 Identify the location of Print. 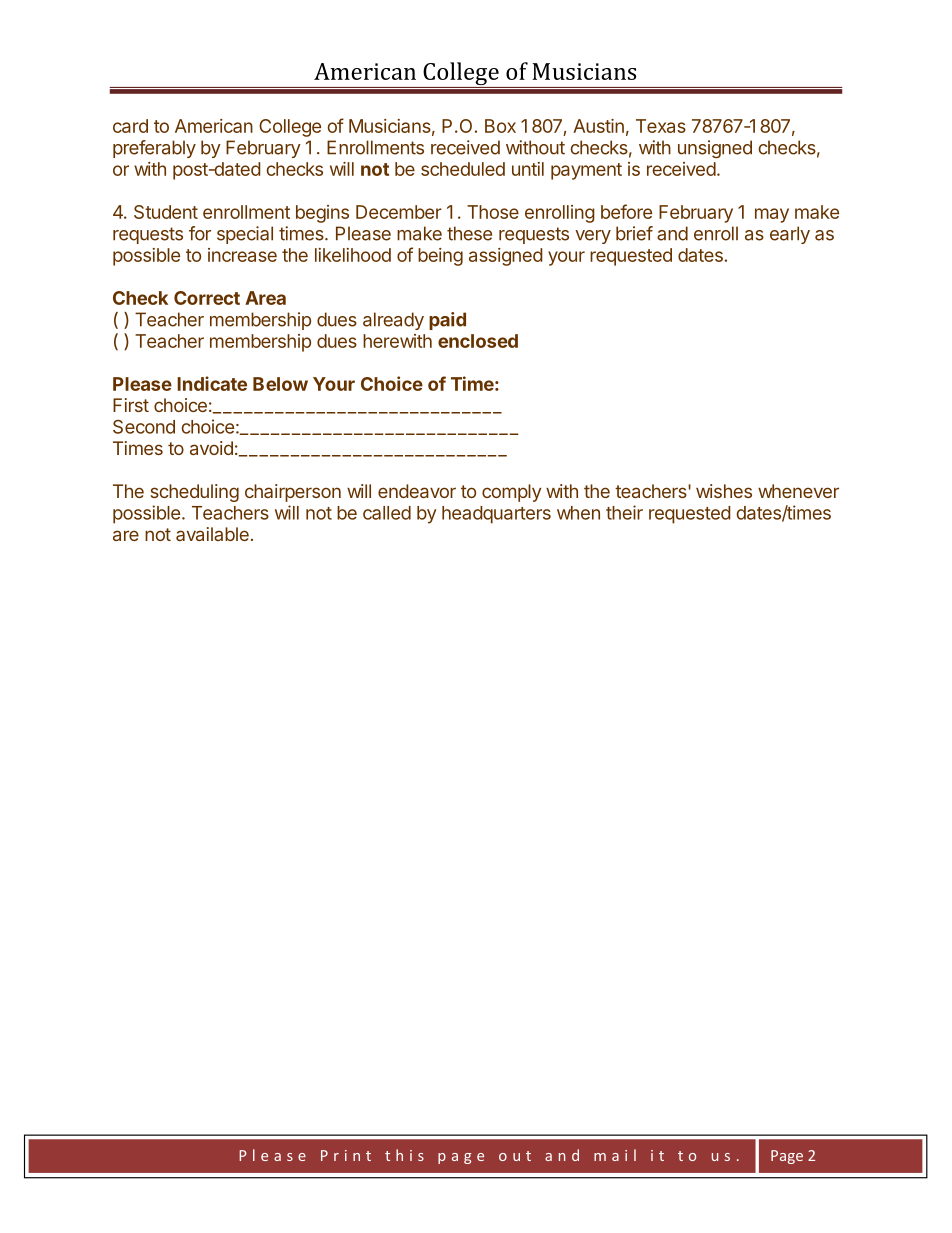
(346, 1155).
